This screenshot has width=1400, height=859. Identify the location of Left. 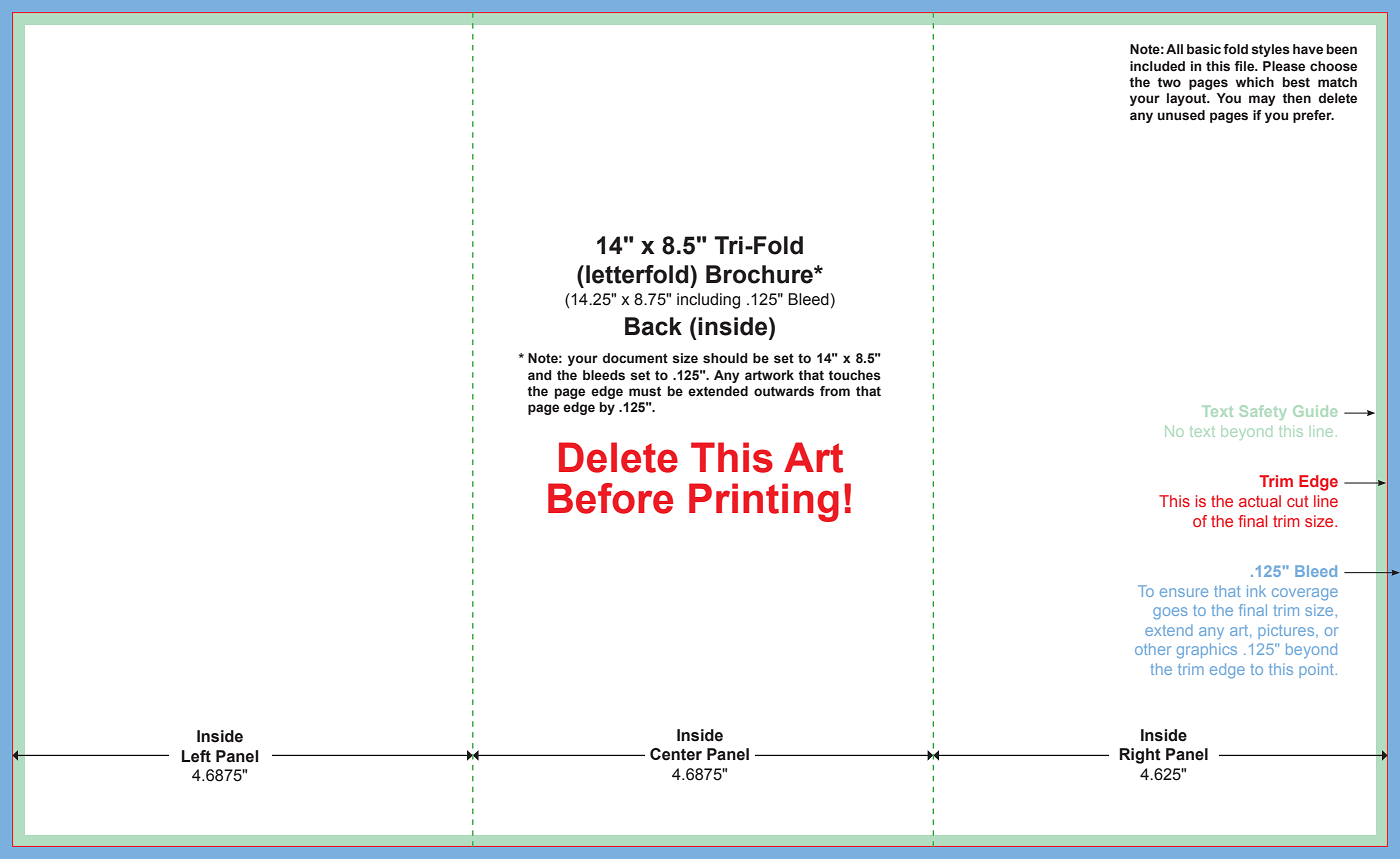
(196, 756).
